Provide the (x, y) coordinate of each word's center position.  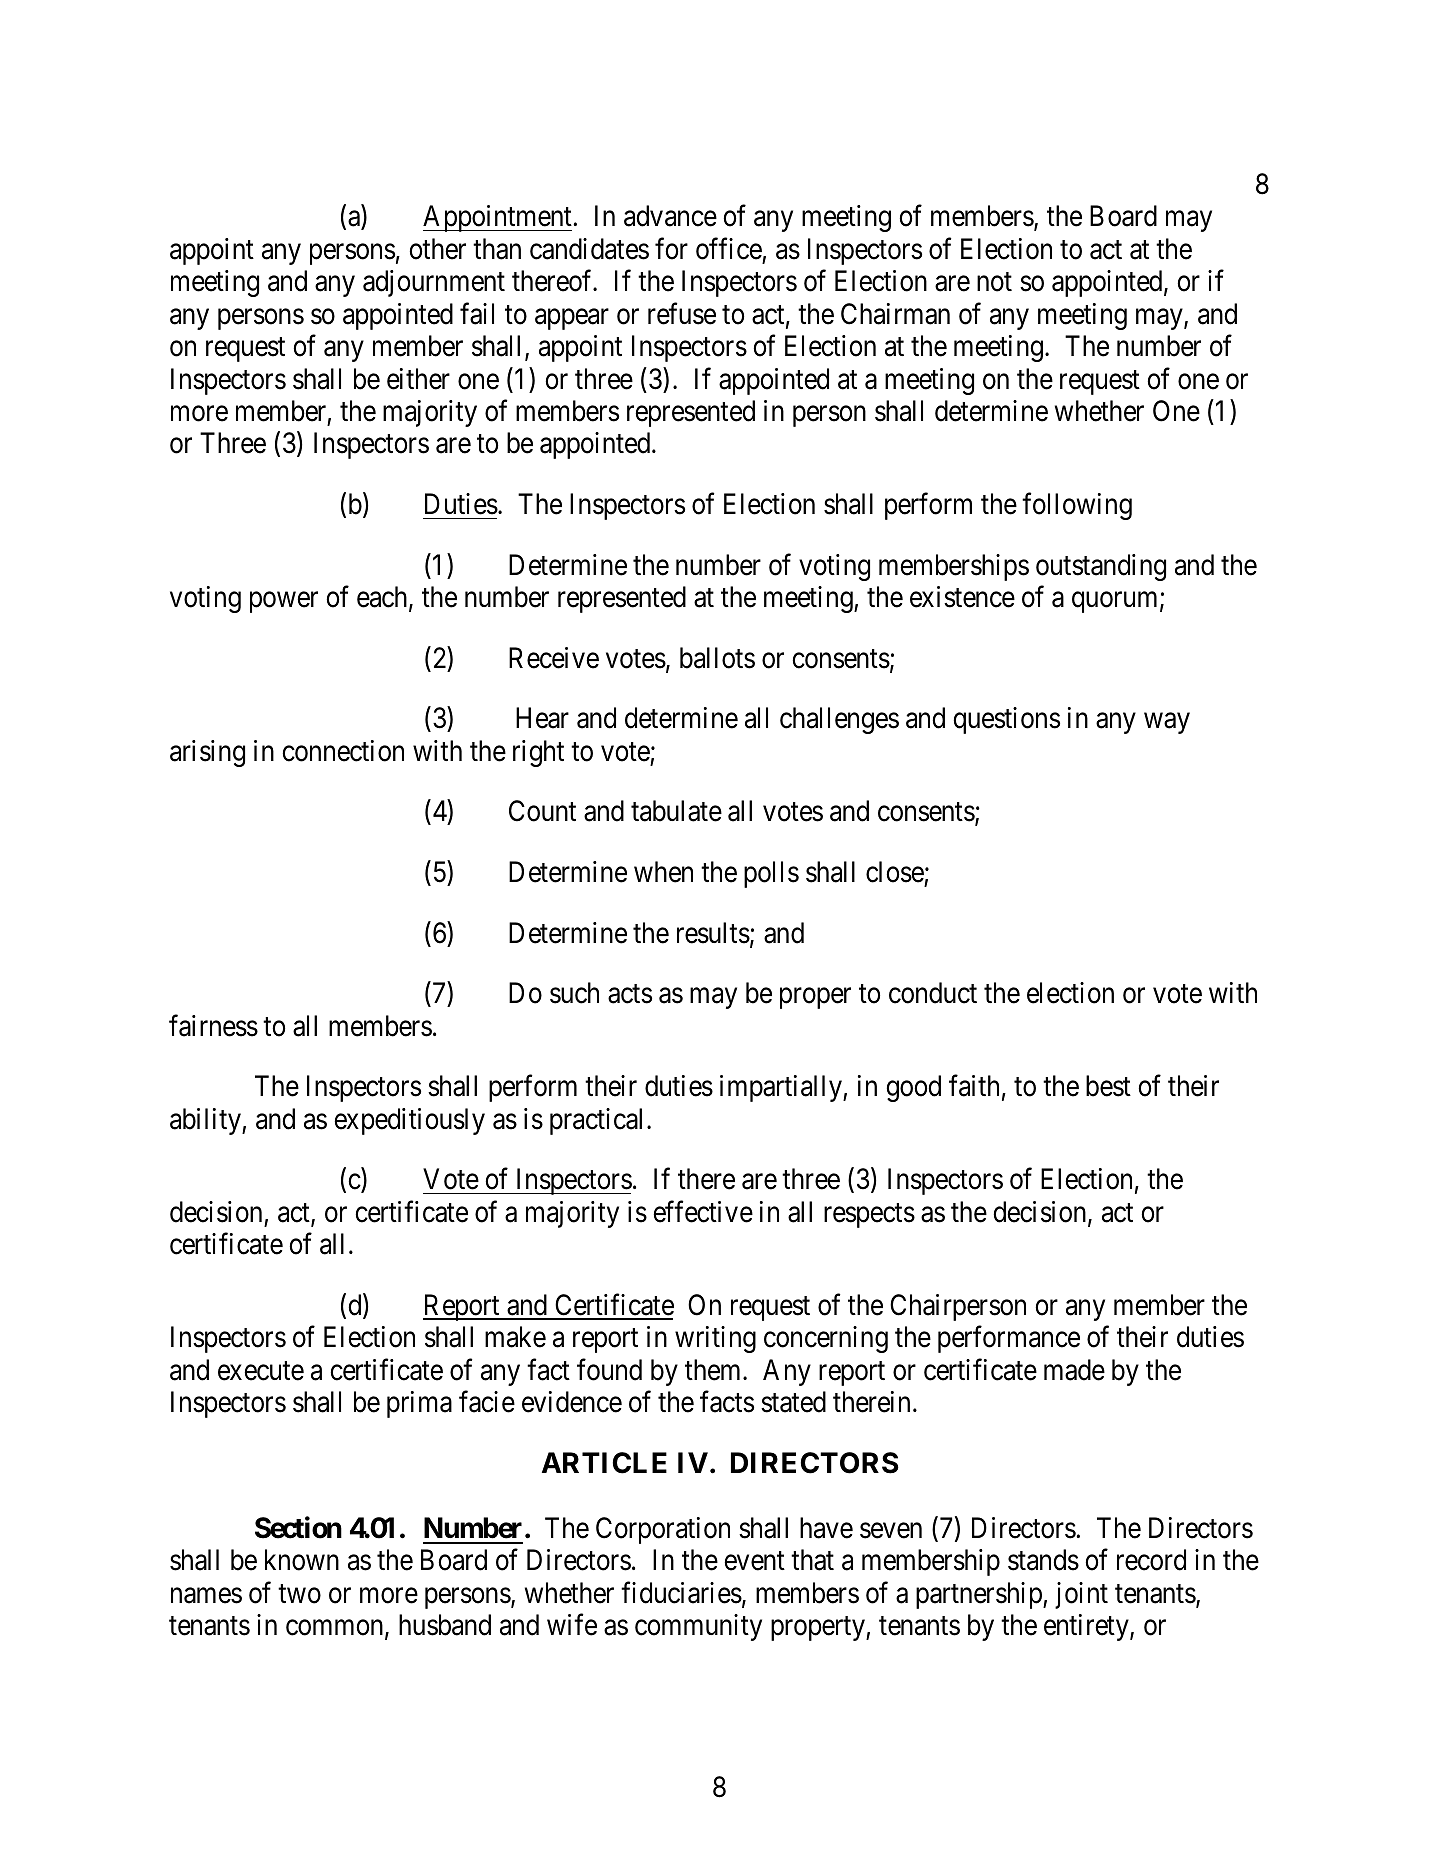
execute (261, 1371)
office (729, 249)
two (299, 1594)
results (713, 933)
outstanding (1101, 567)
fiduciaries (681, 1593)
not (994, 282)
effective (703, 1212)
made (1074, 1370)
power (284, 602)
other (437, 249)
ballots (717, 658)
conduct (933, 993)
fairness (213, 1026)
